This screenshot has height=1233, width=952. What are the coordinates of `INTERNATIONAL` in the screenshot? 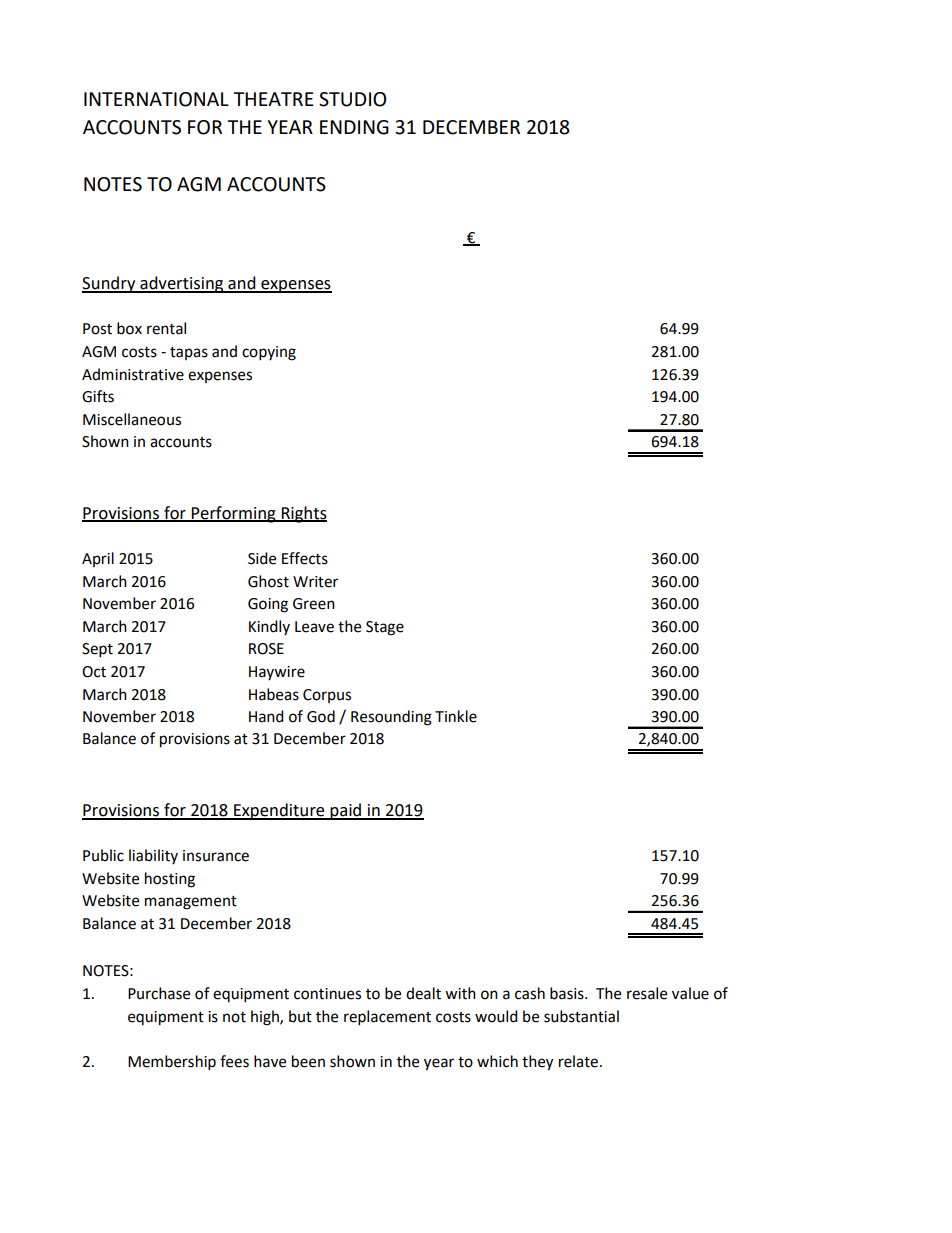 It's located at (156, 99).
